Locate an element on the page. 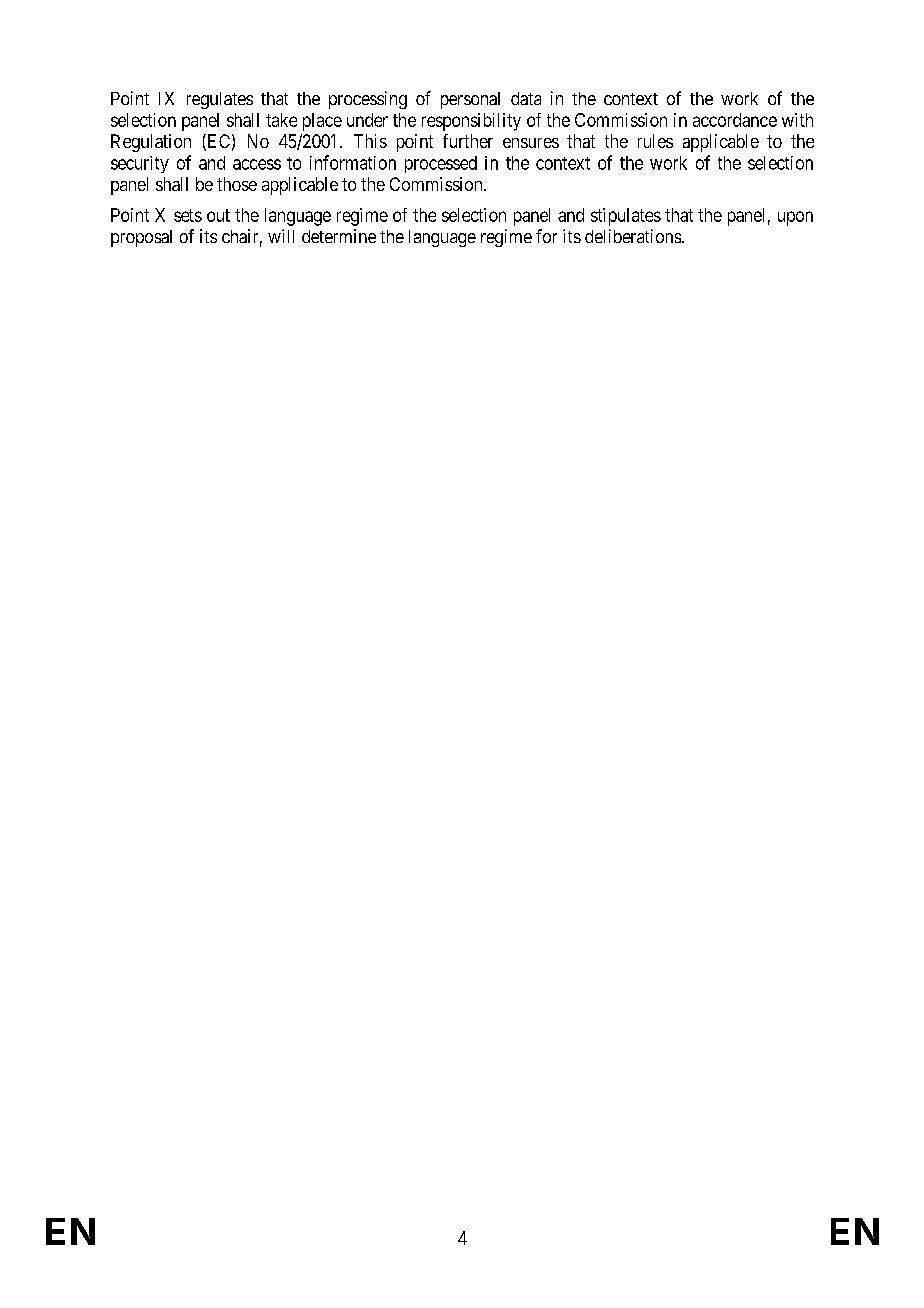 This page has height=1308, width=924. regulates is located at coordinates (220, 100).
